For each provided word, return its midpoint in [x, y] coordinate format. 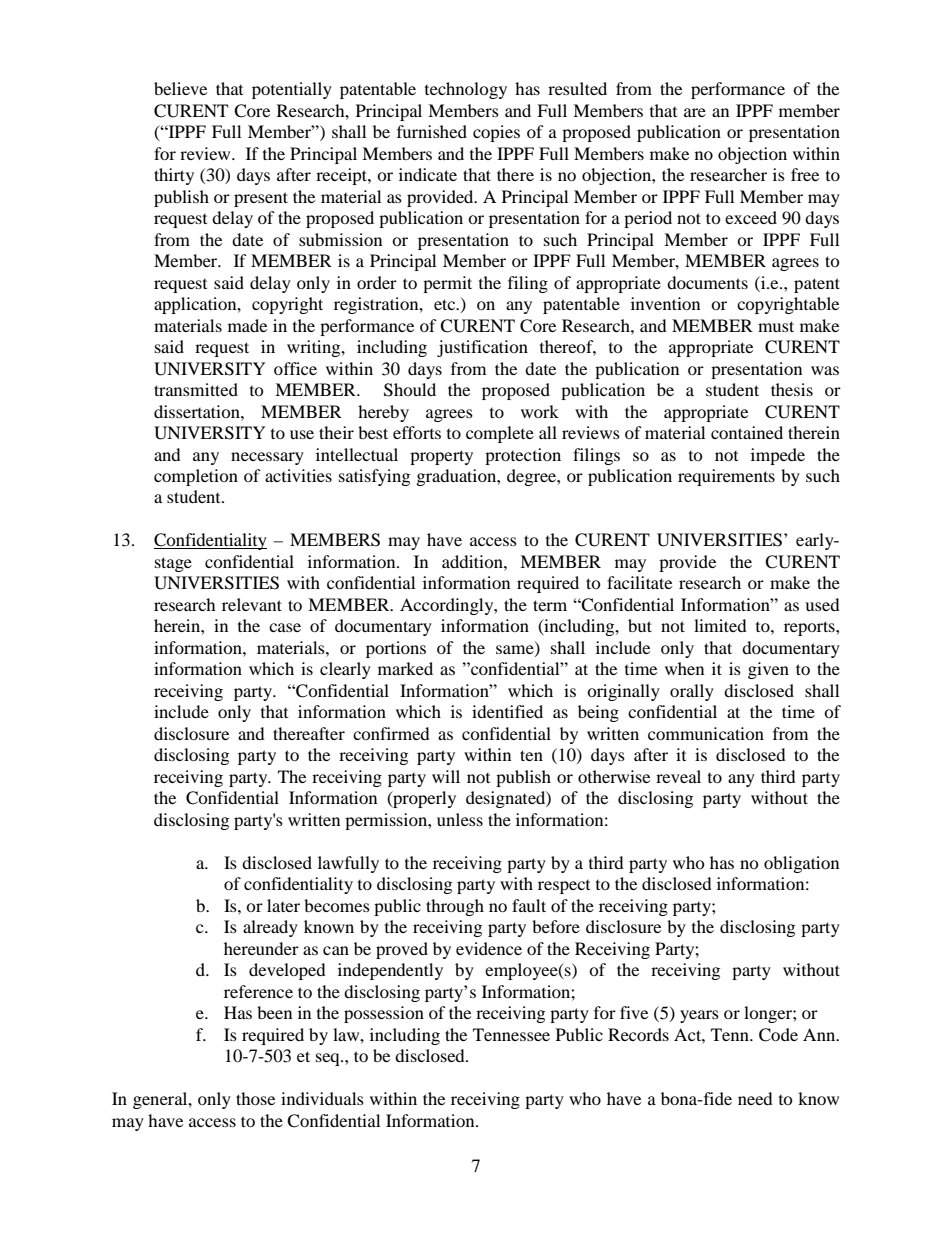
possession [384, 1014]
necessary [267, 458]
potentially [292, 90]
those [255, 1098]
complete [500, 434]
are [695, 112]
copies [496, 133]
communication [706, 733]
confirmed [391, 733]
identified [507, 711]
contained [747, 432]
